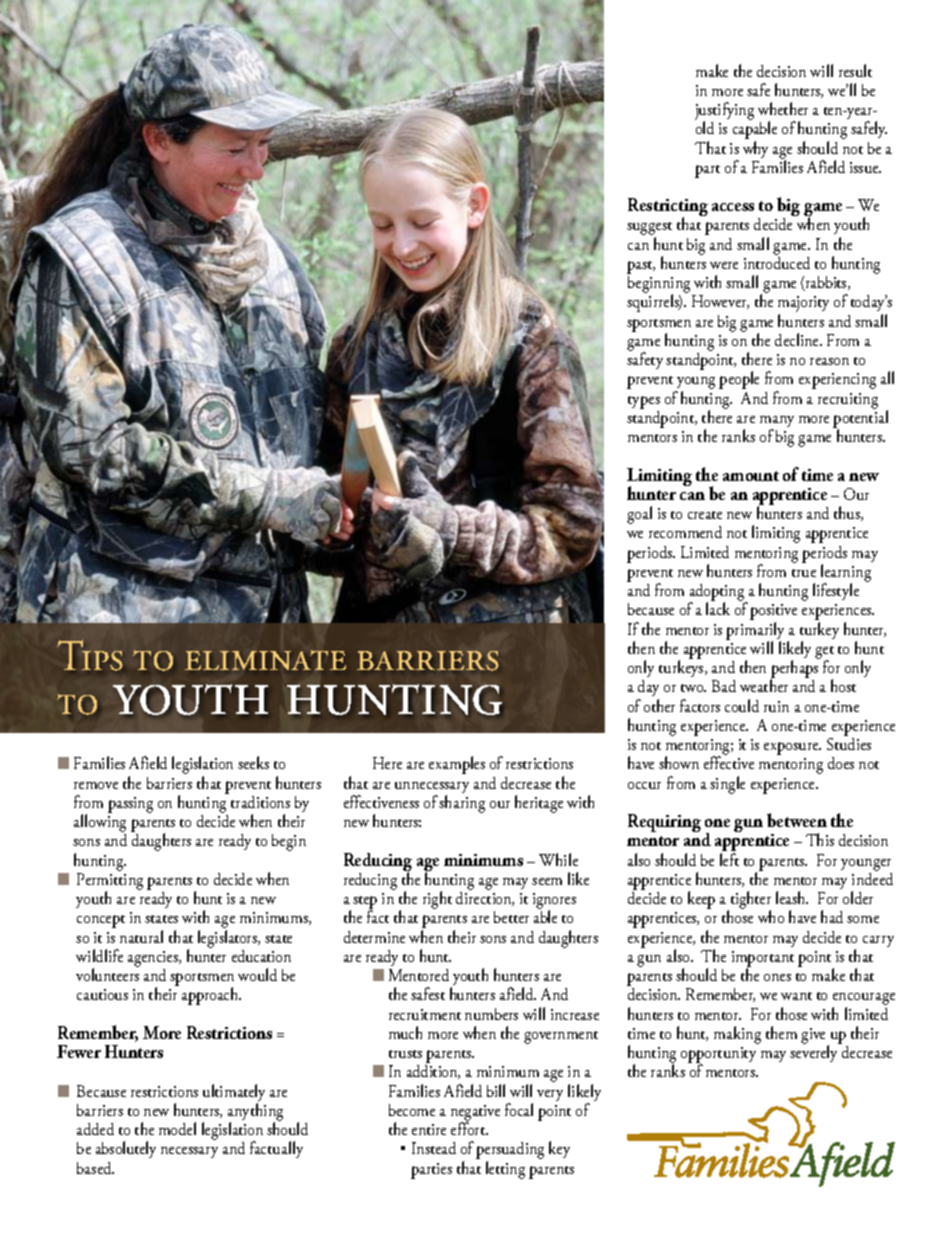 This image has width=952, height=1256. Describe the element at coordinates (141, 936) in the image. I see `natural` at that location.
